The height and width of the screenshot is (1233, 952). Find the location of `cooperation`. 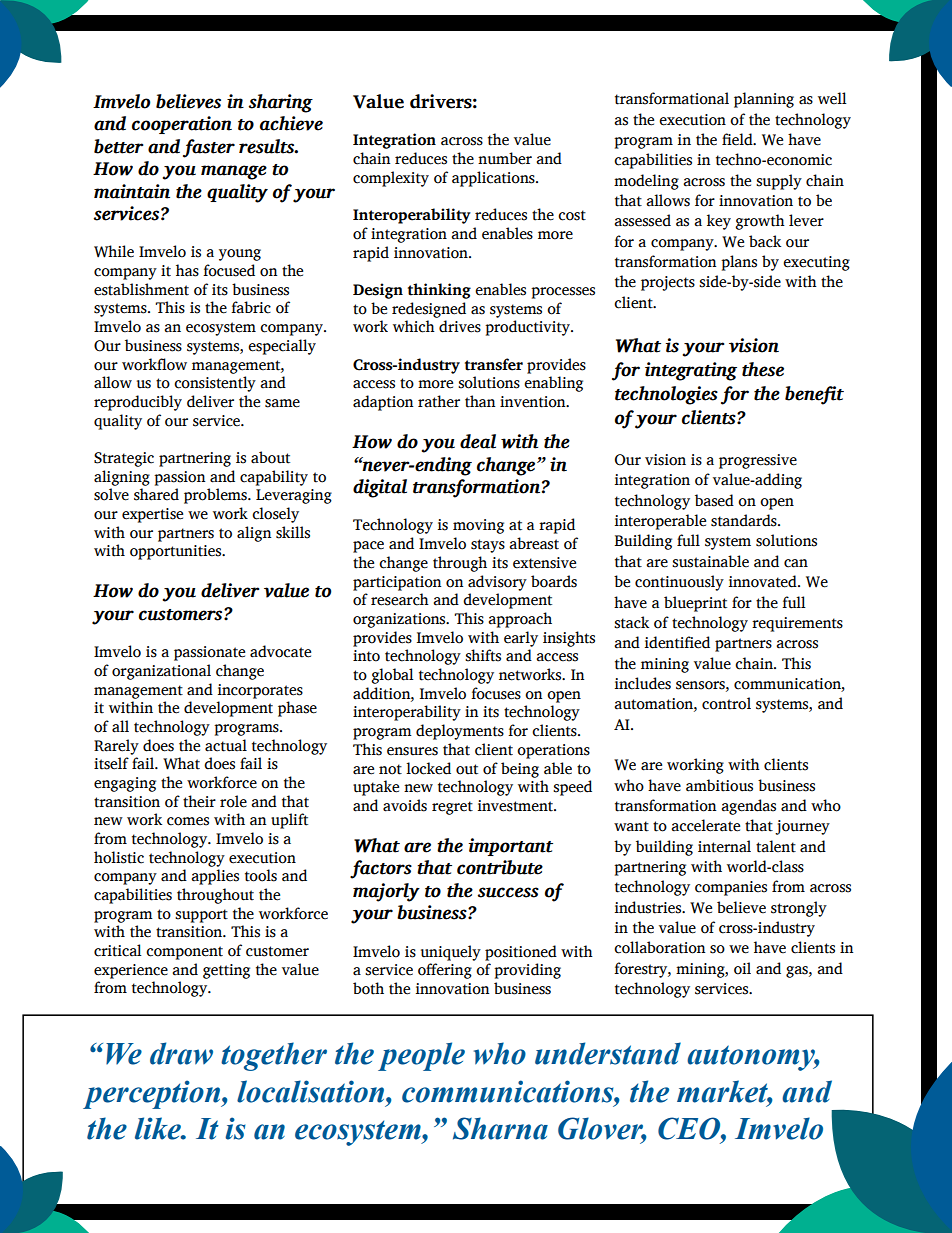

cooperation is located at coordinates (182, 125).
